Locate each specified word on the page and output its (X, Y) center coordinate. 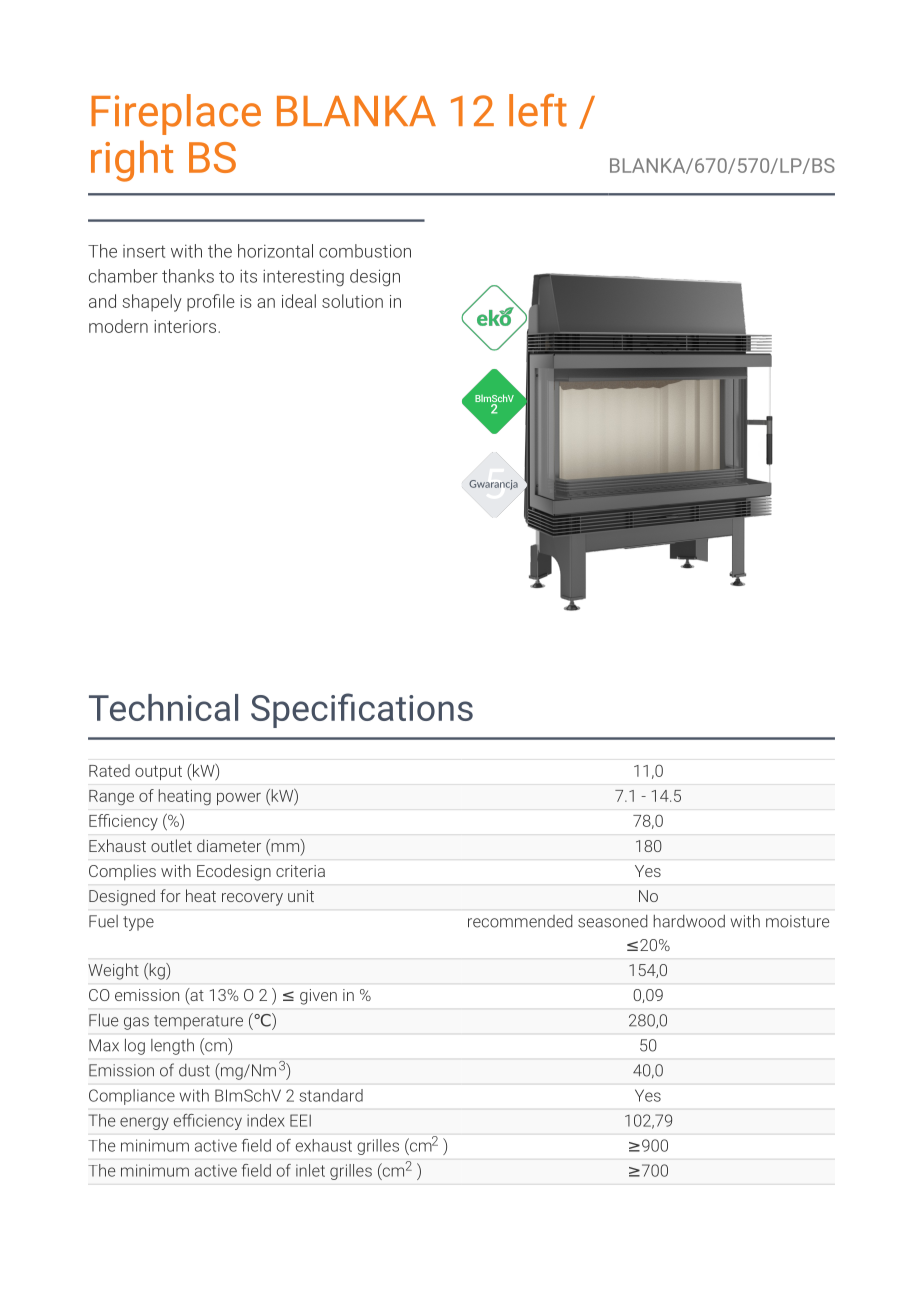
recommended (520, 921)
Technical (163, 707)
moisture (797, 921)
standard (331, 1095)
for (170, 895)
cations (416, 708)
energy (144, 1123)
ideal (299, 301)
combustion (365, 251)
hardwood (689, 921)
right (132, 161)
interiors (186, 326)
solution (352, 301)
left (538, 110)
